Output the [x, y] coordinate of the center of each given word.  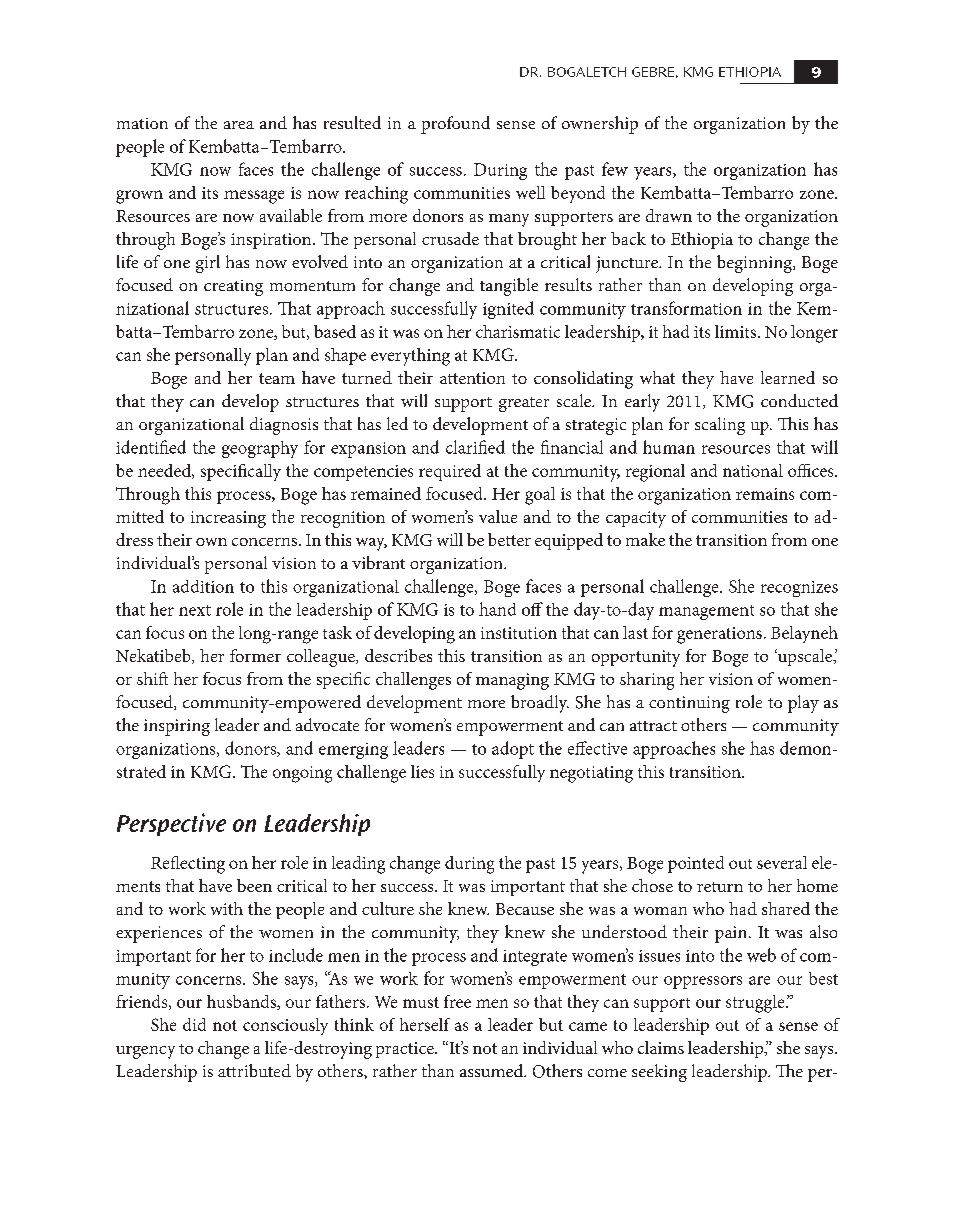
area [239, 125]
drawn [669, 215]
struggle [756, 1004]
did [194, 1024]
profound [455, 125]
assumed [493, 1070]
